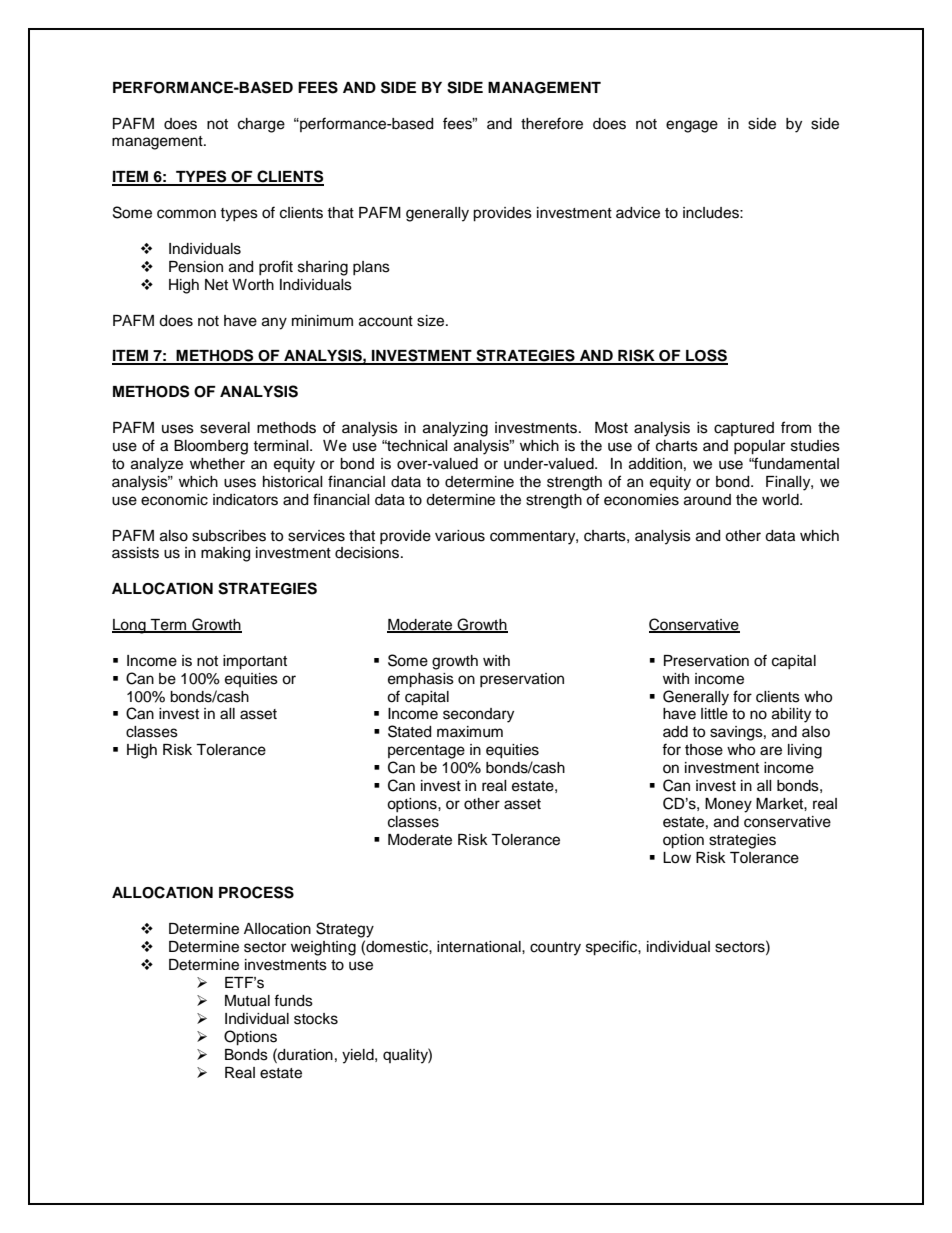 This screenshot has height=1233, width=952. I want to click on Mutual, so click(247, 1001).
